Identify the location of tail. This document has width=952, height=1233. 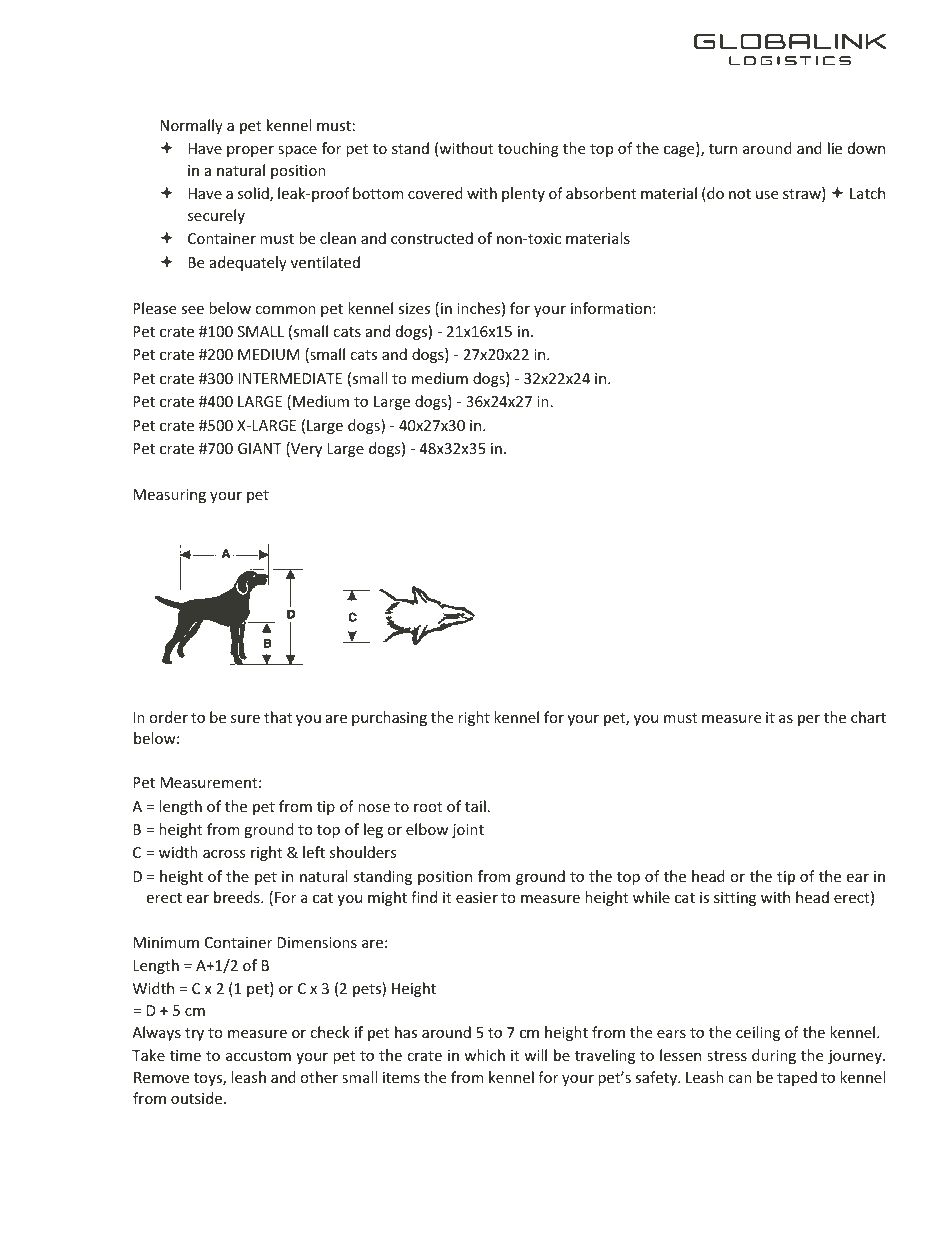
(475, 806).
